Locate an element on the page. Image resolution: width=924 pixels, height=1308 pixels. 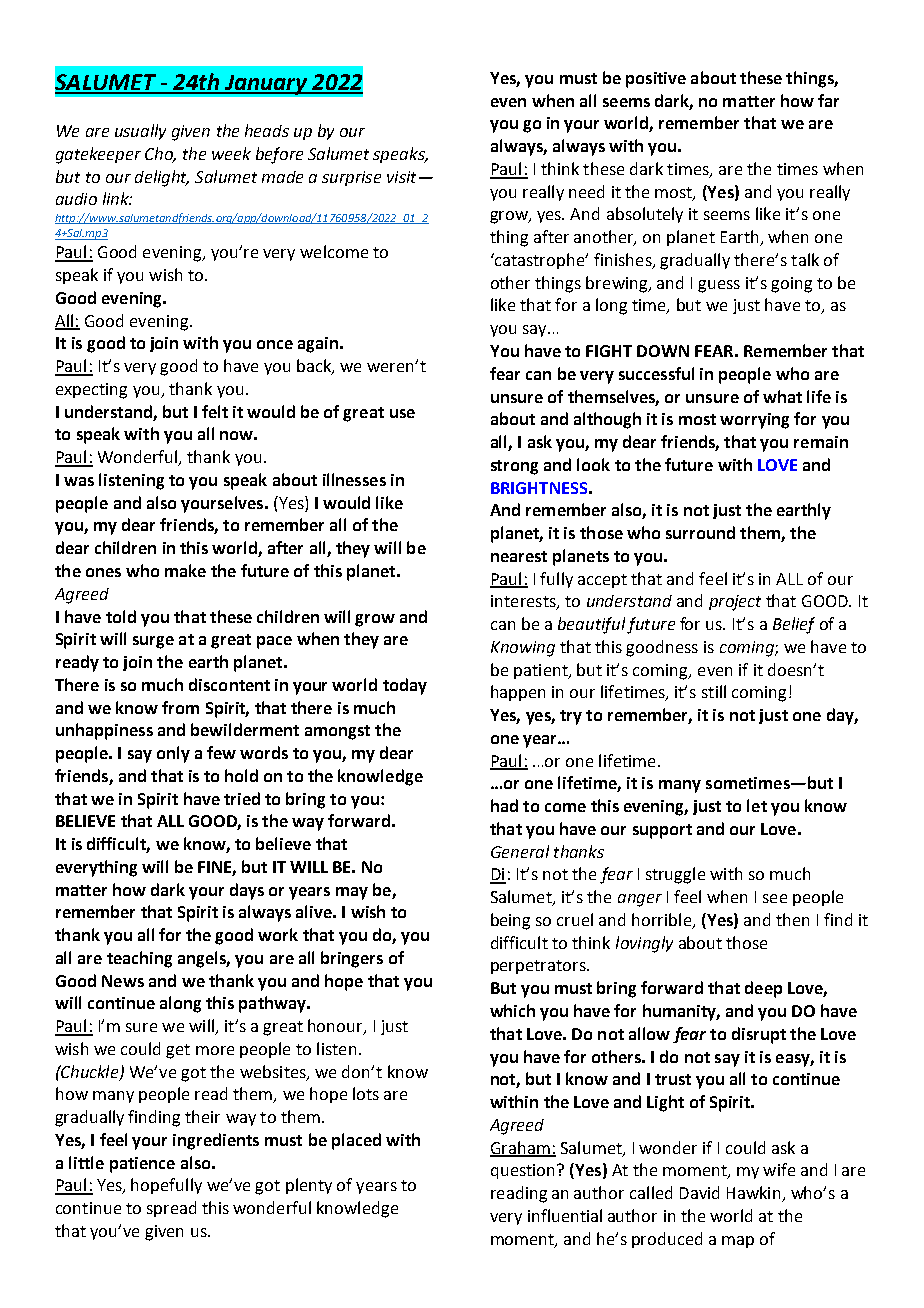
worrying is located at coordinates (754, 421).
